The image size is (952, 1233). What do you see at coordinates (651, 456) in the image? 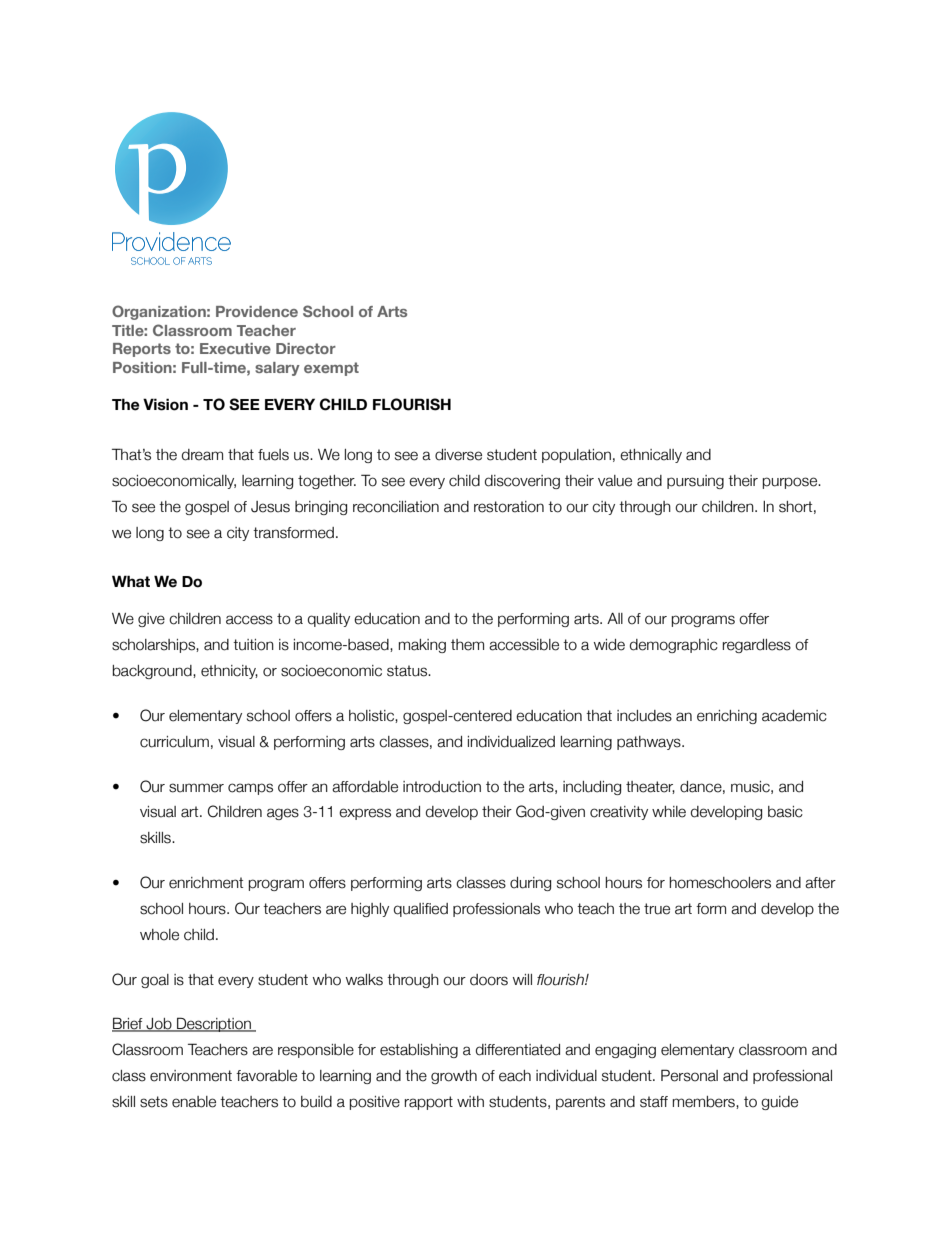
I see `ethnically` at bounding box center [651, 456].
